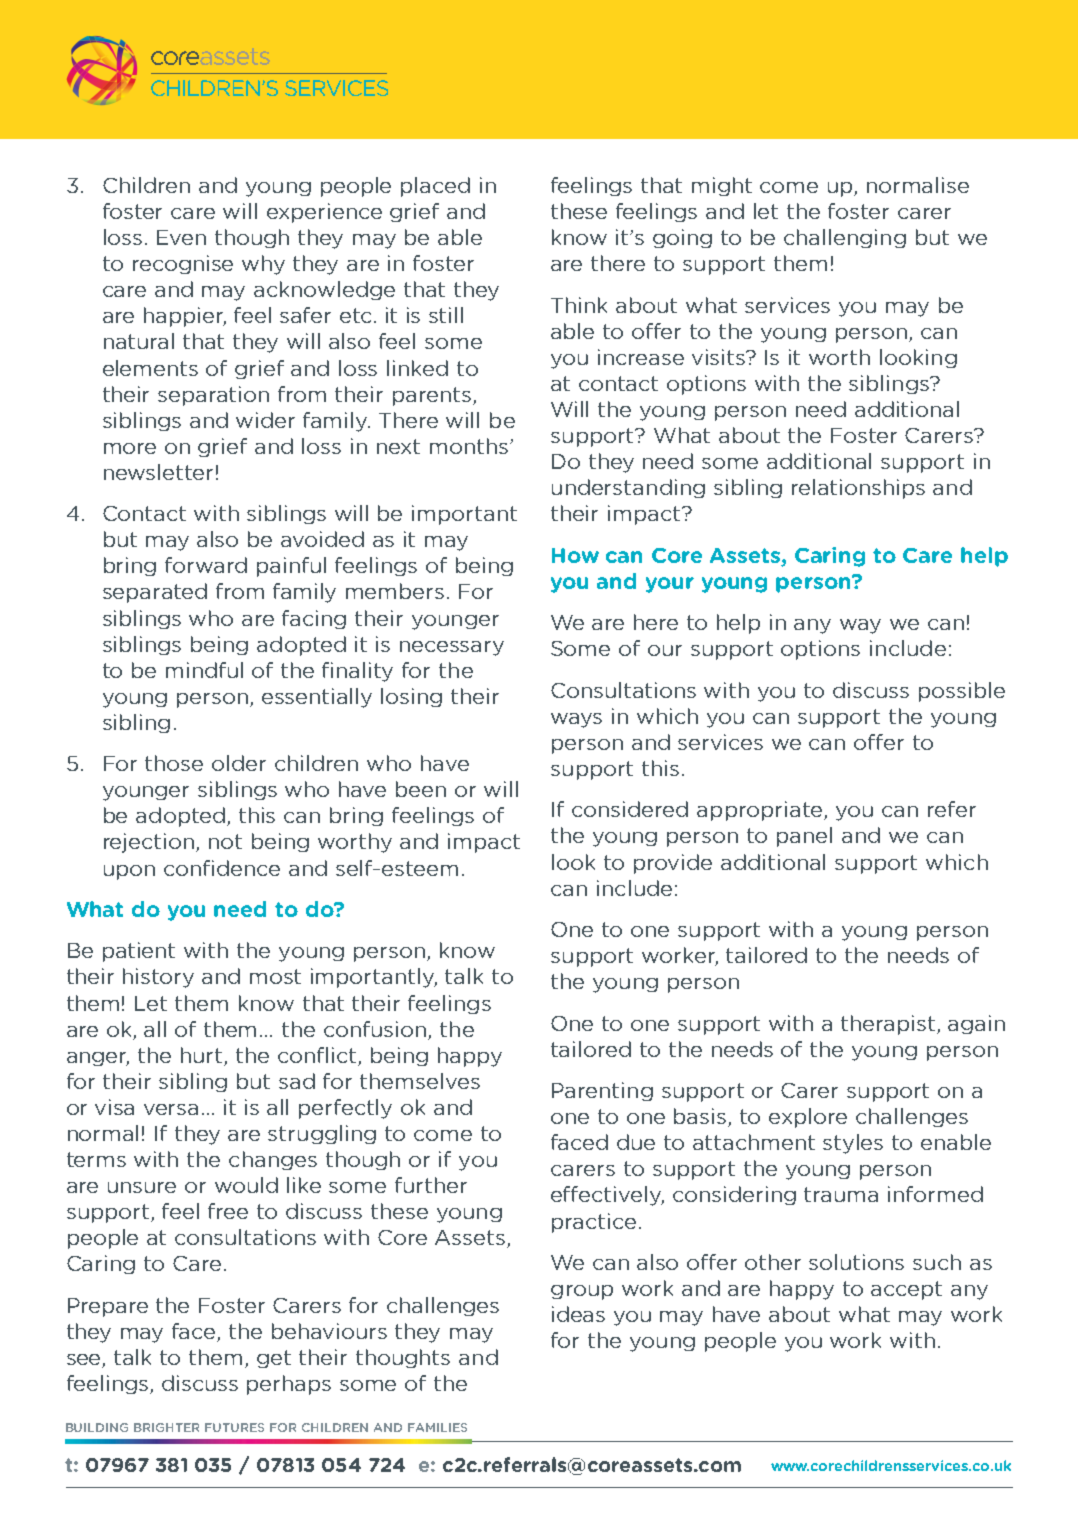  I want to click on challenging, so click(845, 238).
